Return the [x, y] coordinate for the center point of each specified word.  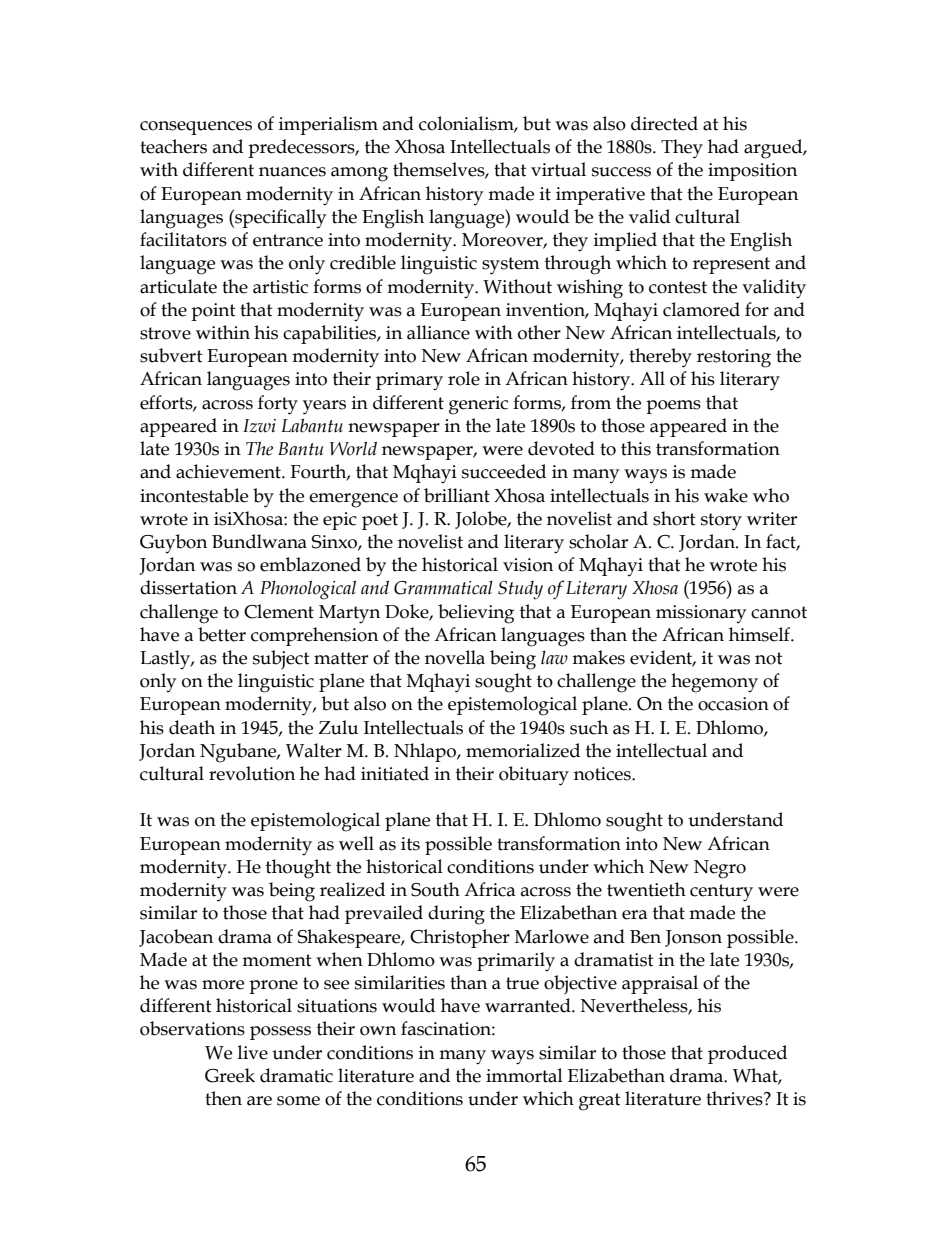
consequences [196, 128]
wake [726, 495]
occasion [733, 704]
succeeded [504, 471]
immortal [524, 1075]
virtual [558, 169]
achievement [229, 471]
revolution [252, 773]
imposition [752, 172]
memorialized [523, 750]
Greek [230, 1075]
